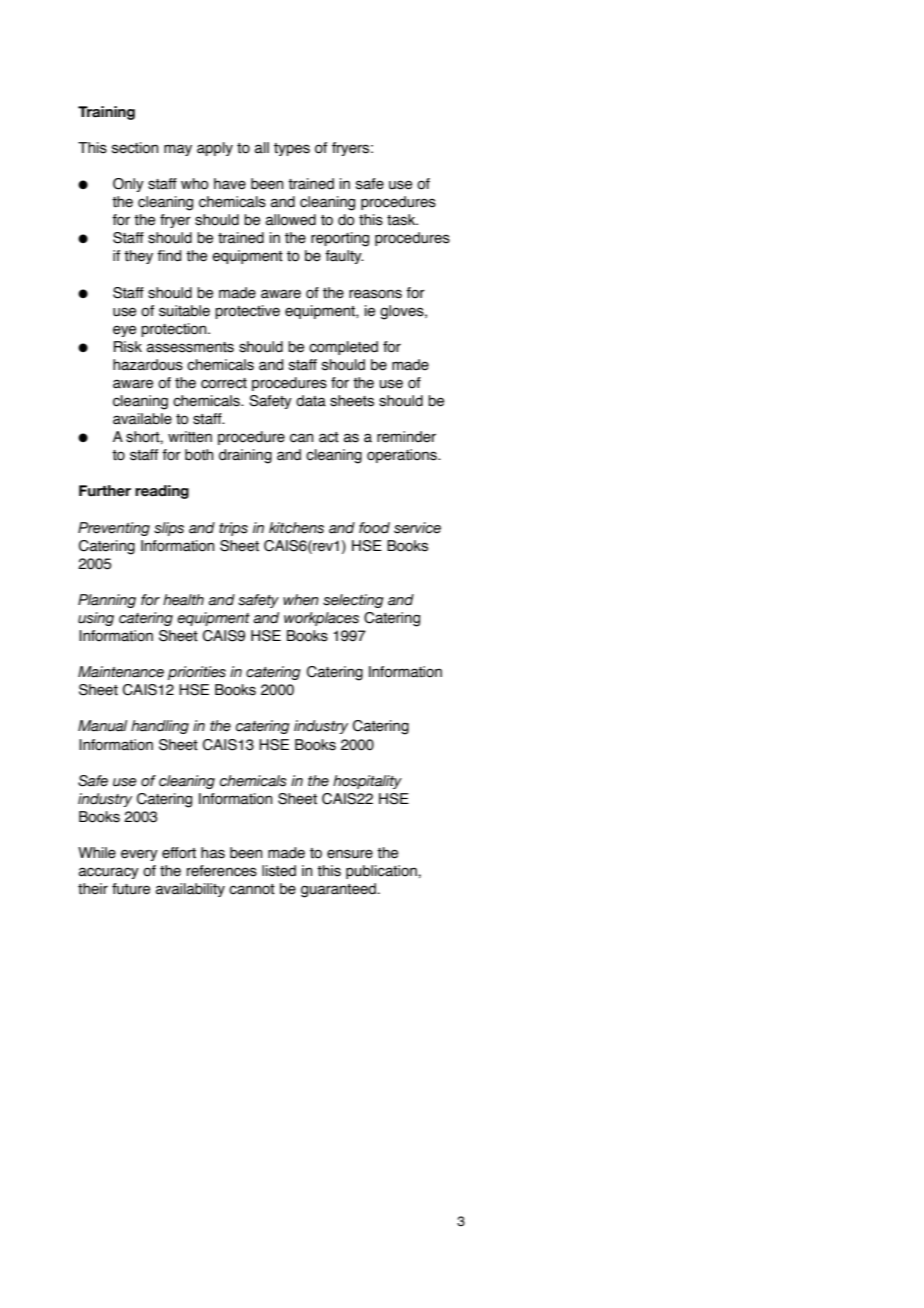 The image size is (924, 1308). Describe the element at coordinates (135, 148) in the screenshot. I see `section` at that location.
